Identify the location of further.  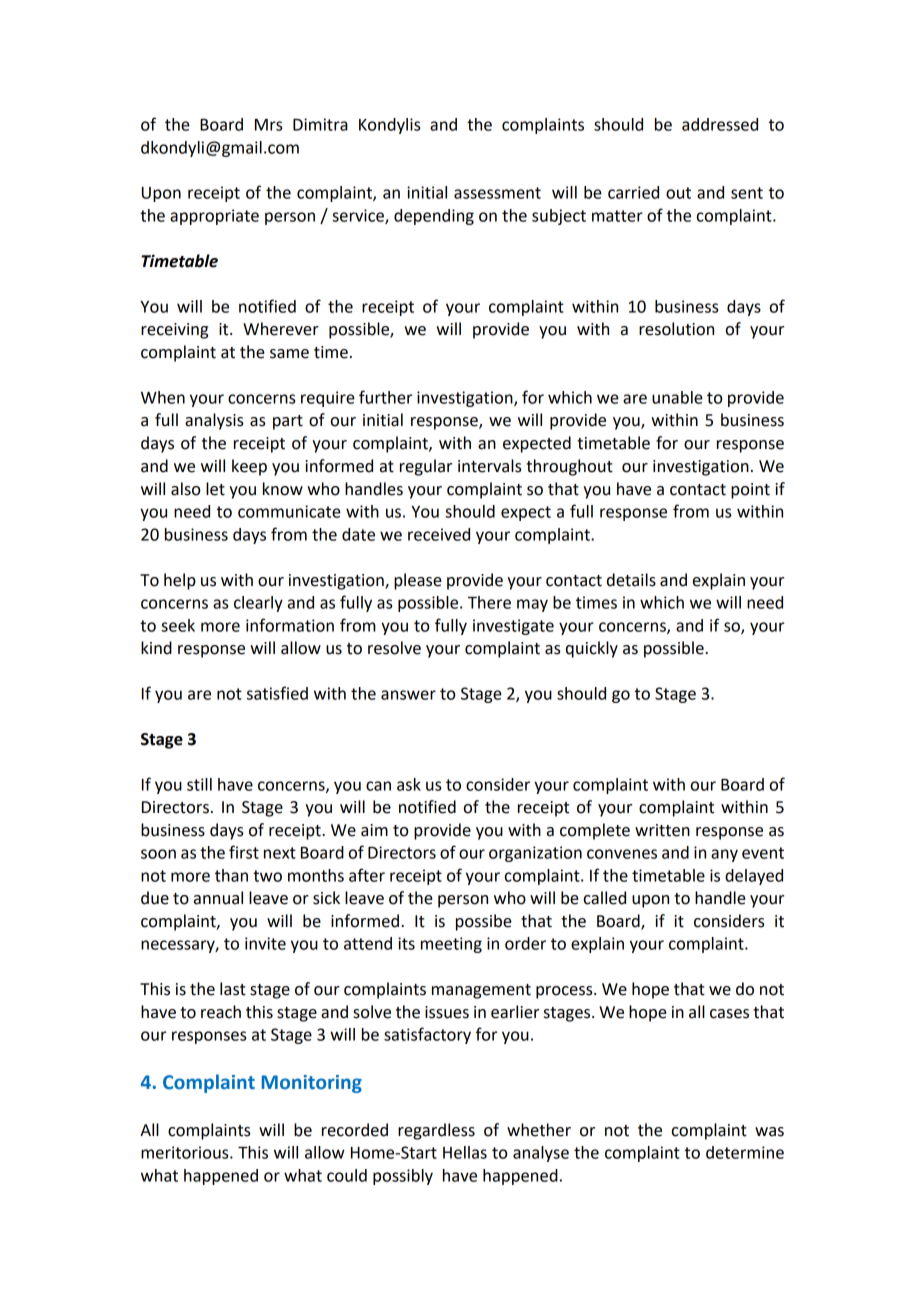
(385, 397).
